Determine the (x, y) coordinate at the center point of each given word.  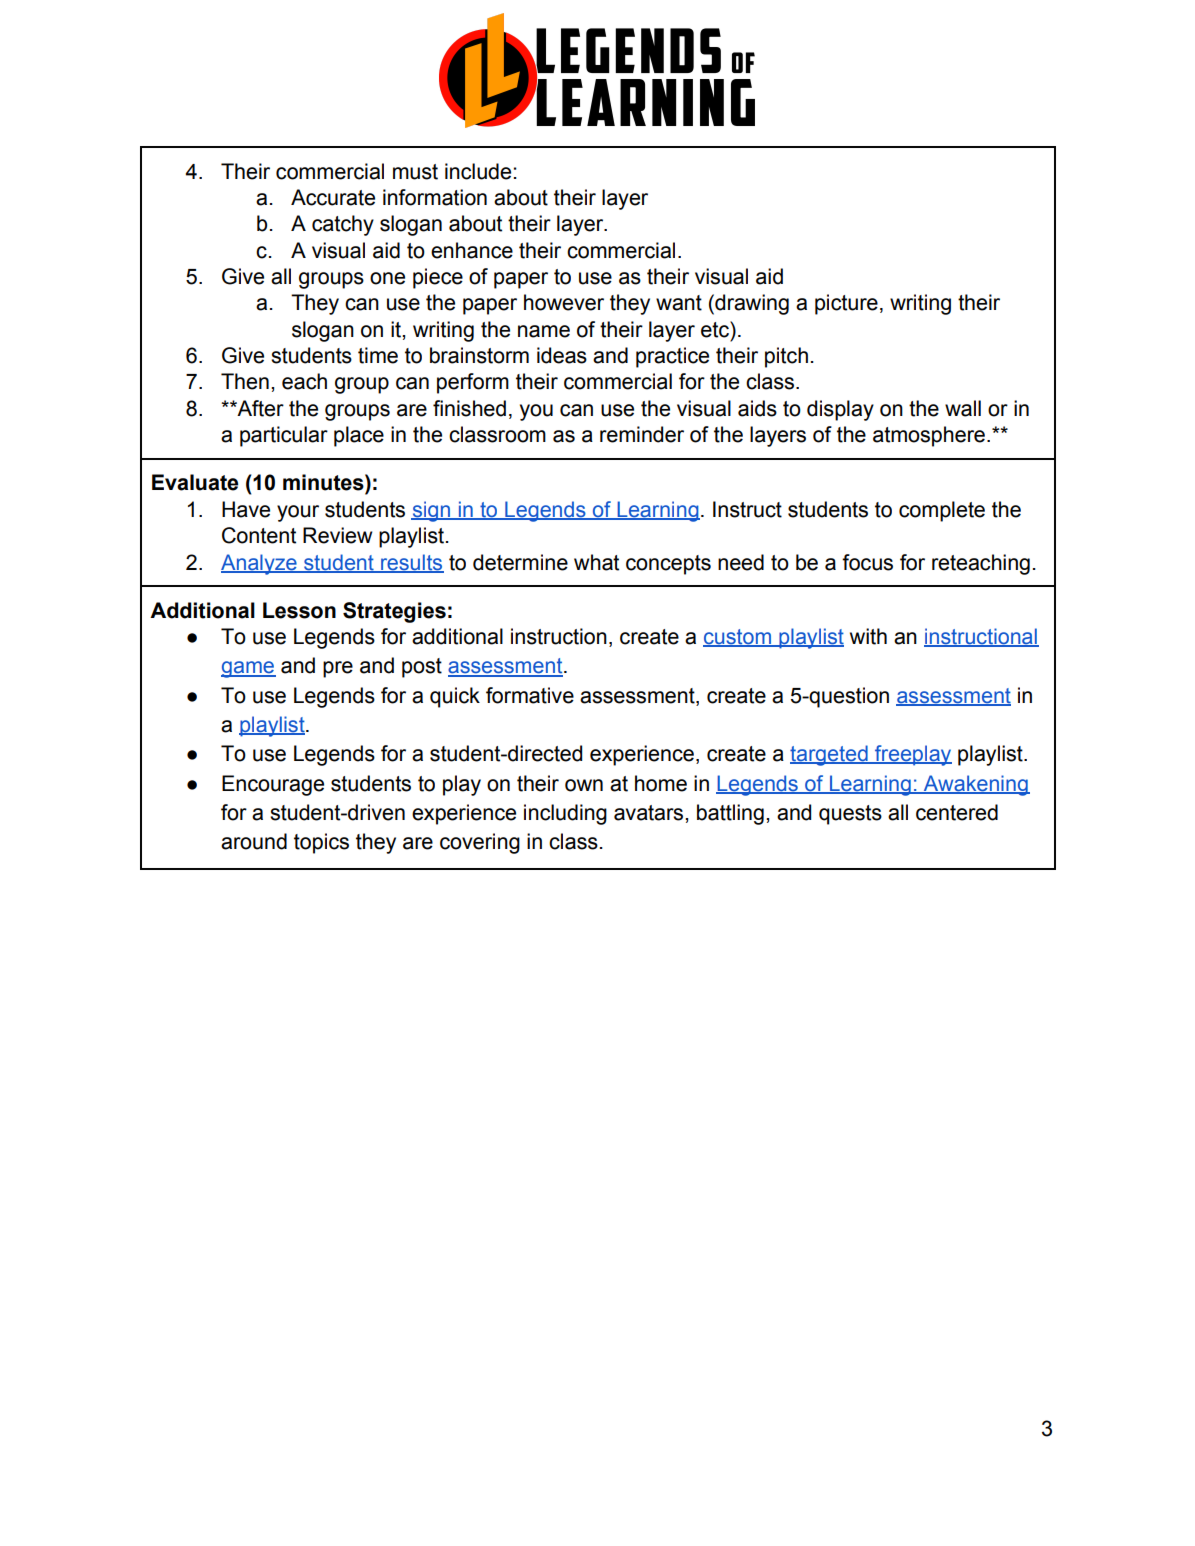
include (478, 171)
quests (850, 815)
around (254, 841)
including (565, 814)
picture (846, 304)
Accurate (333, 197)
